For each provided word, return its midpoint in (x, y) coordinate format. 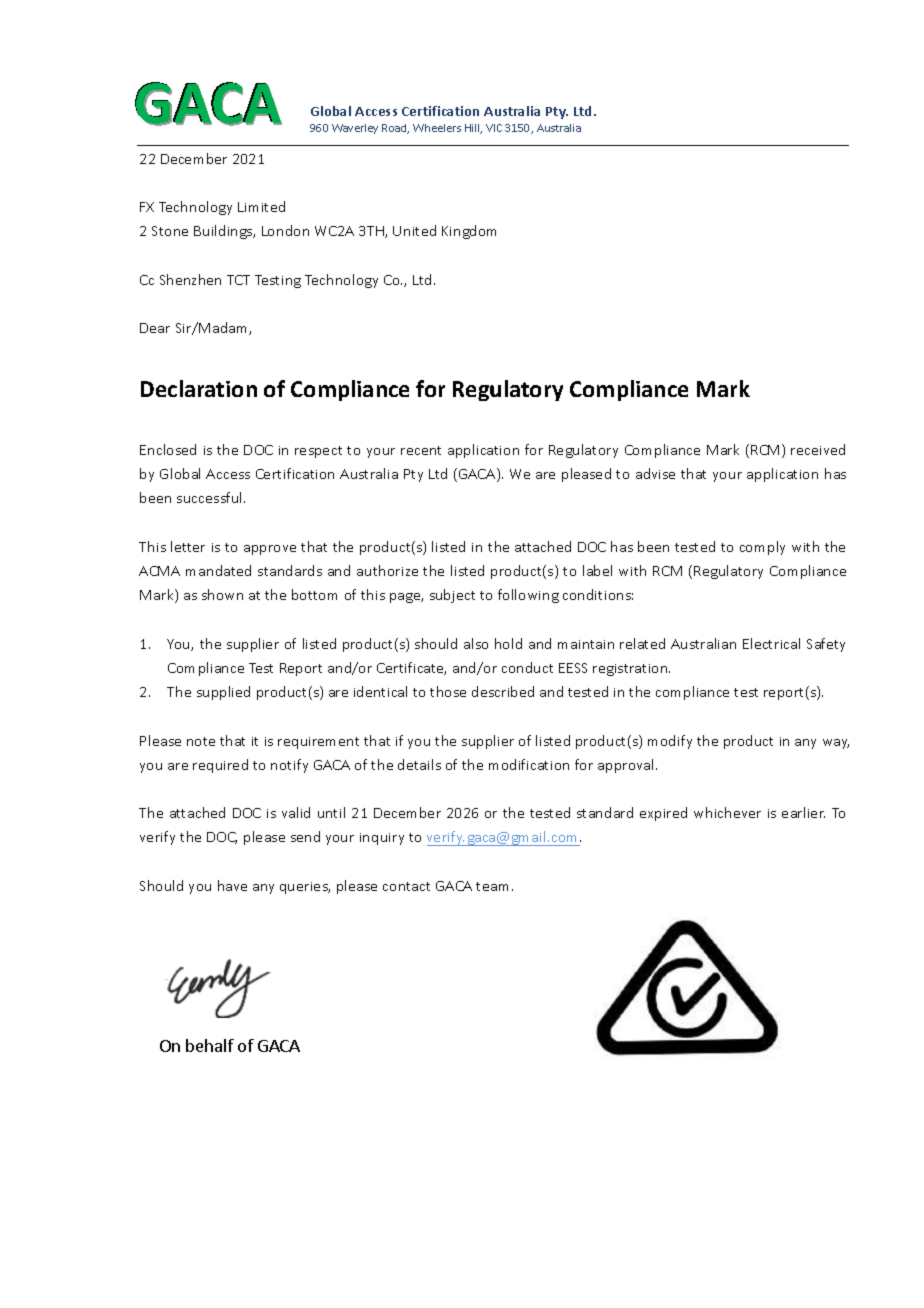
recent (421, 450)
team (494, 886)
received (818, 449)
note (201, 741)
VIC (494, 128)
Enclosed (168, 449)
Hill (473, 129)
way (836, 744)
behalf (210, 1045)
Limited (261, 206)
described (503, 691)
